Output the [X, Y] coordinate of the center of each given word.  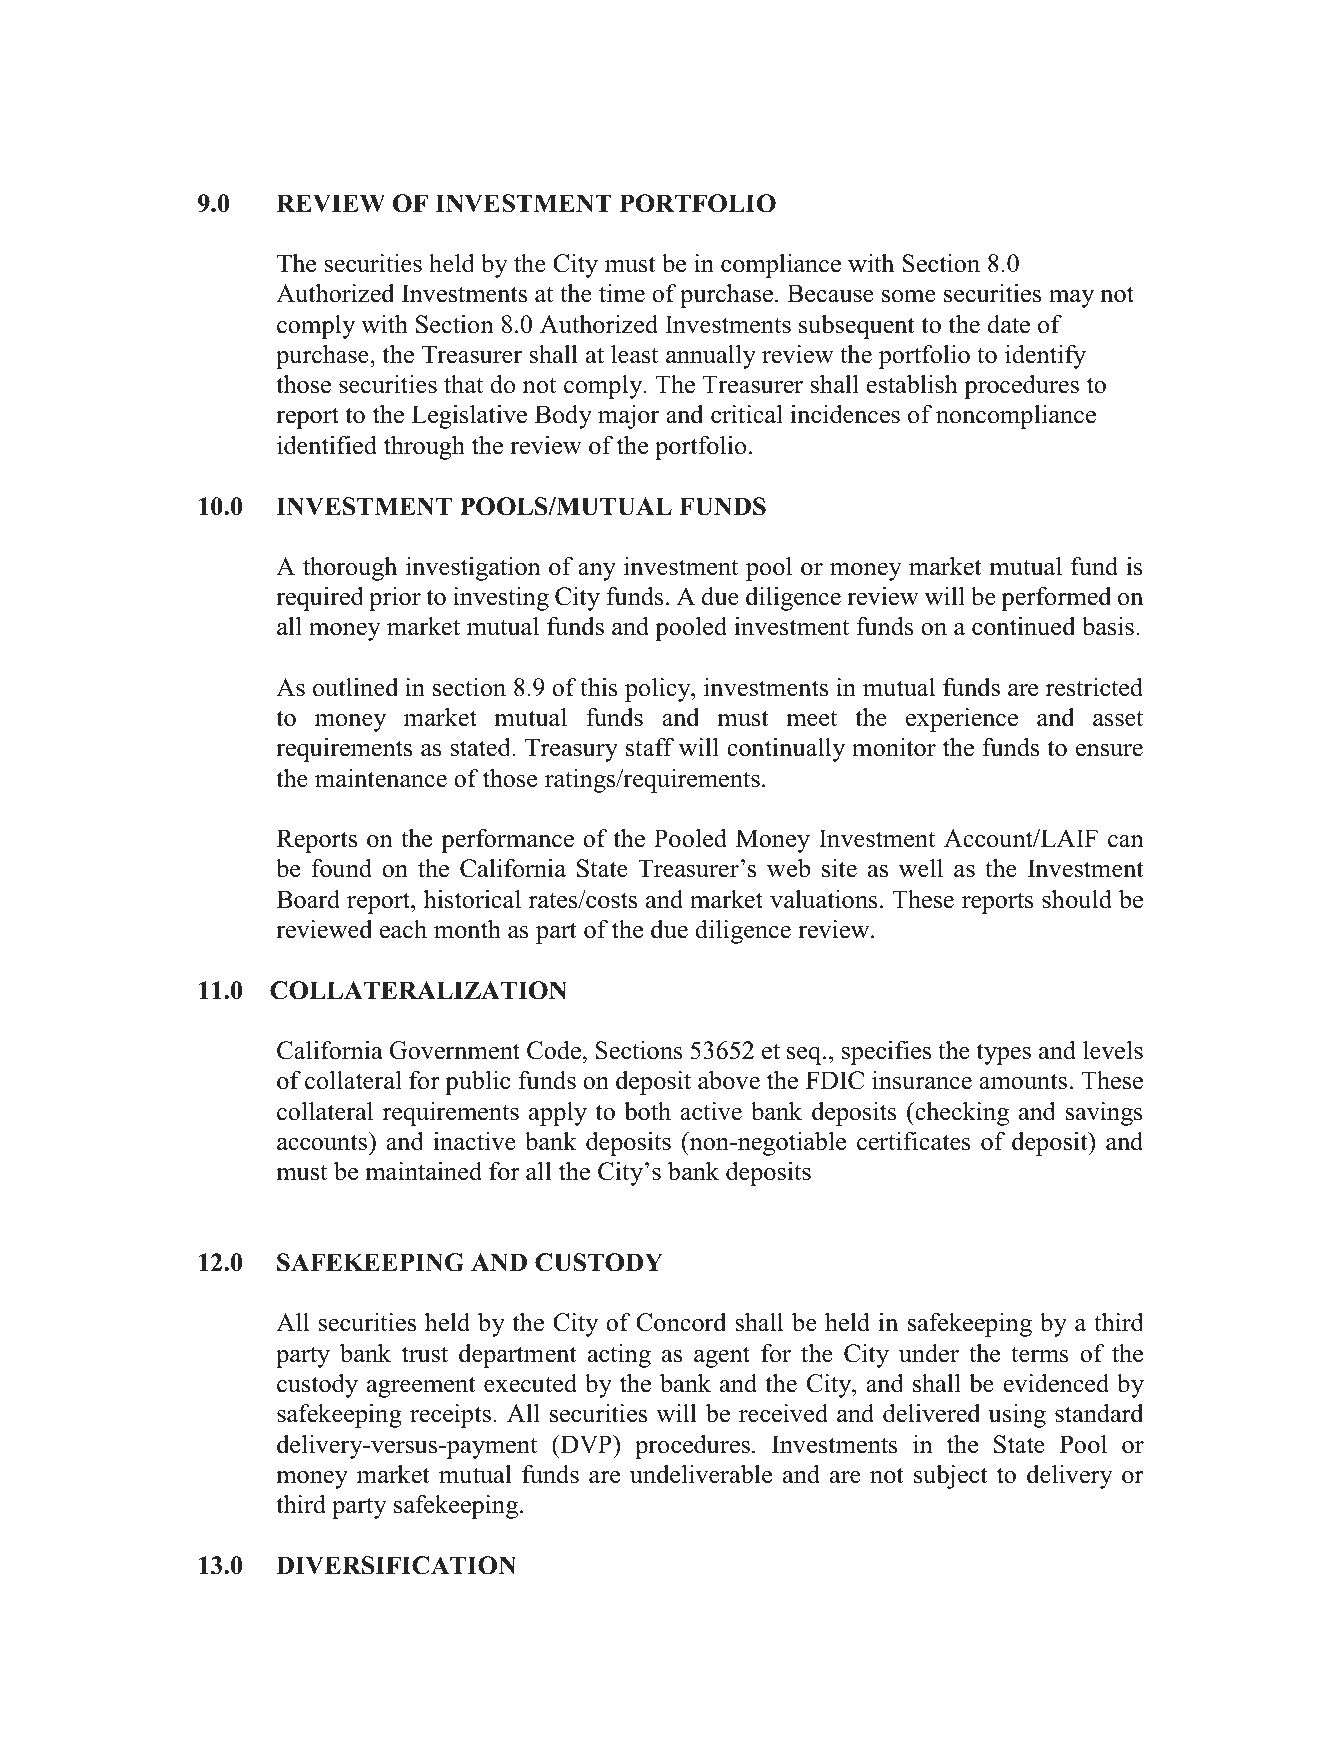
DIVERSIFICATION [396, 1565]
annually [711, 357]
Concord [681, 1322]
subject [950, 1477]
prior [395, 599]
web [789, 868]
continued [1023, 626]
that [463, 384]
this [599, 687]
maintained [423, 1171]
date [1009, 324]
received [783, 1413]
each [403, 929]
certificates [914, 1141]
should [1077, 899]
